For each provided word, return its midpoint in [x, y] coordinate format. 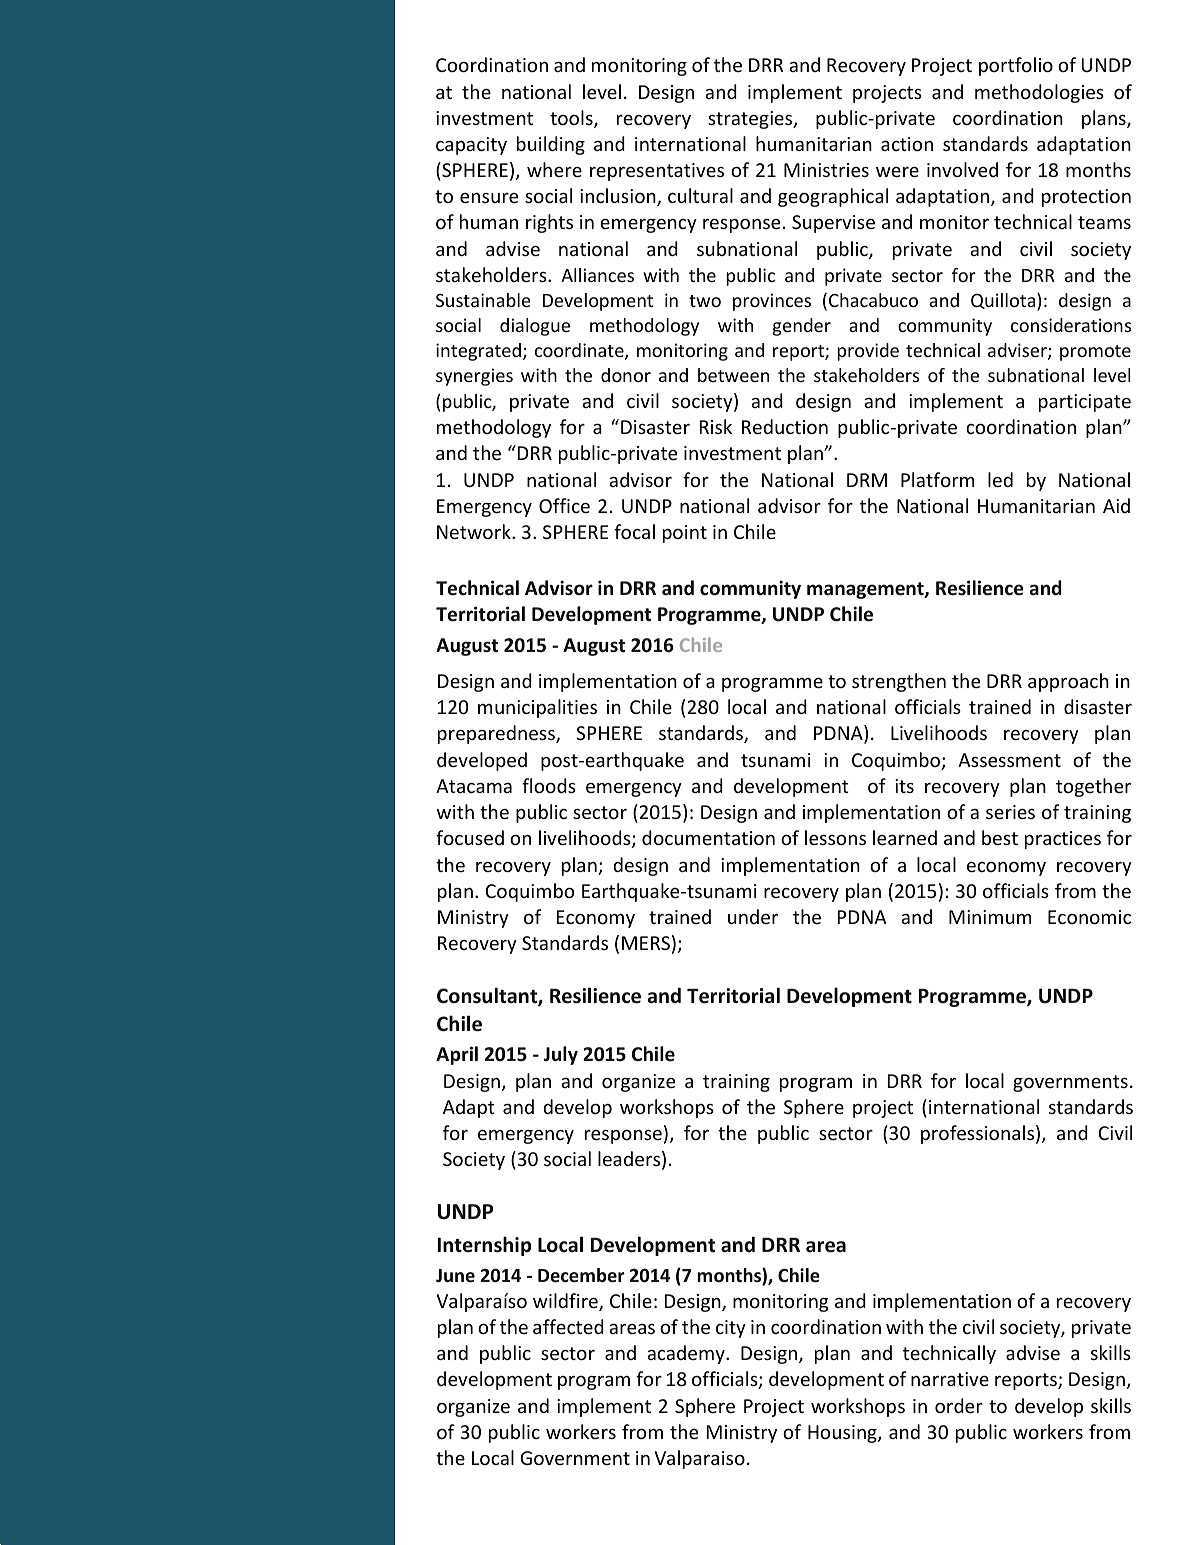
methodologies [1039, 93]
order [959, 1405]
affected [568, 1326]
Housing [843, 1434]
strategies [751, 120]
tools [572, 119]
